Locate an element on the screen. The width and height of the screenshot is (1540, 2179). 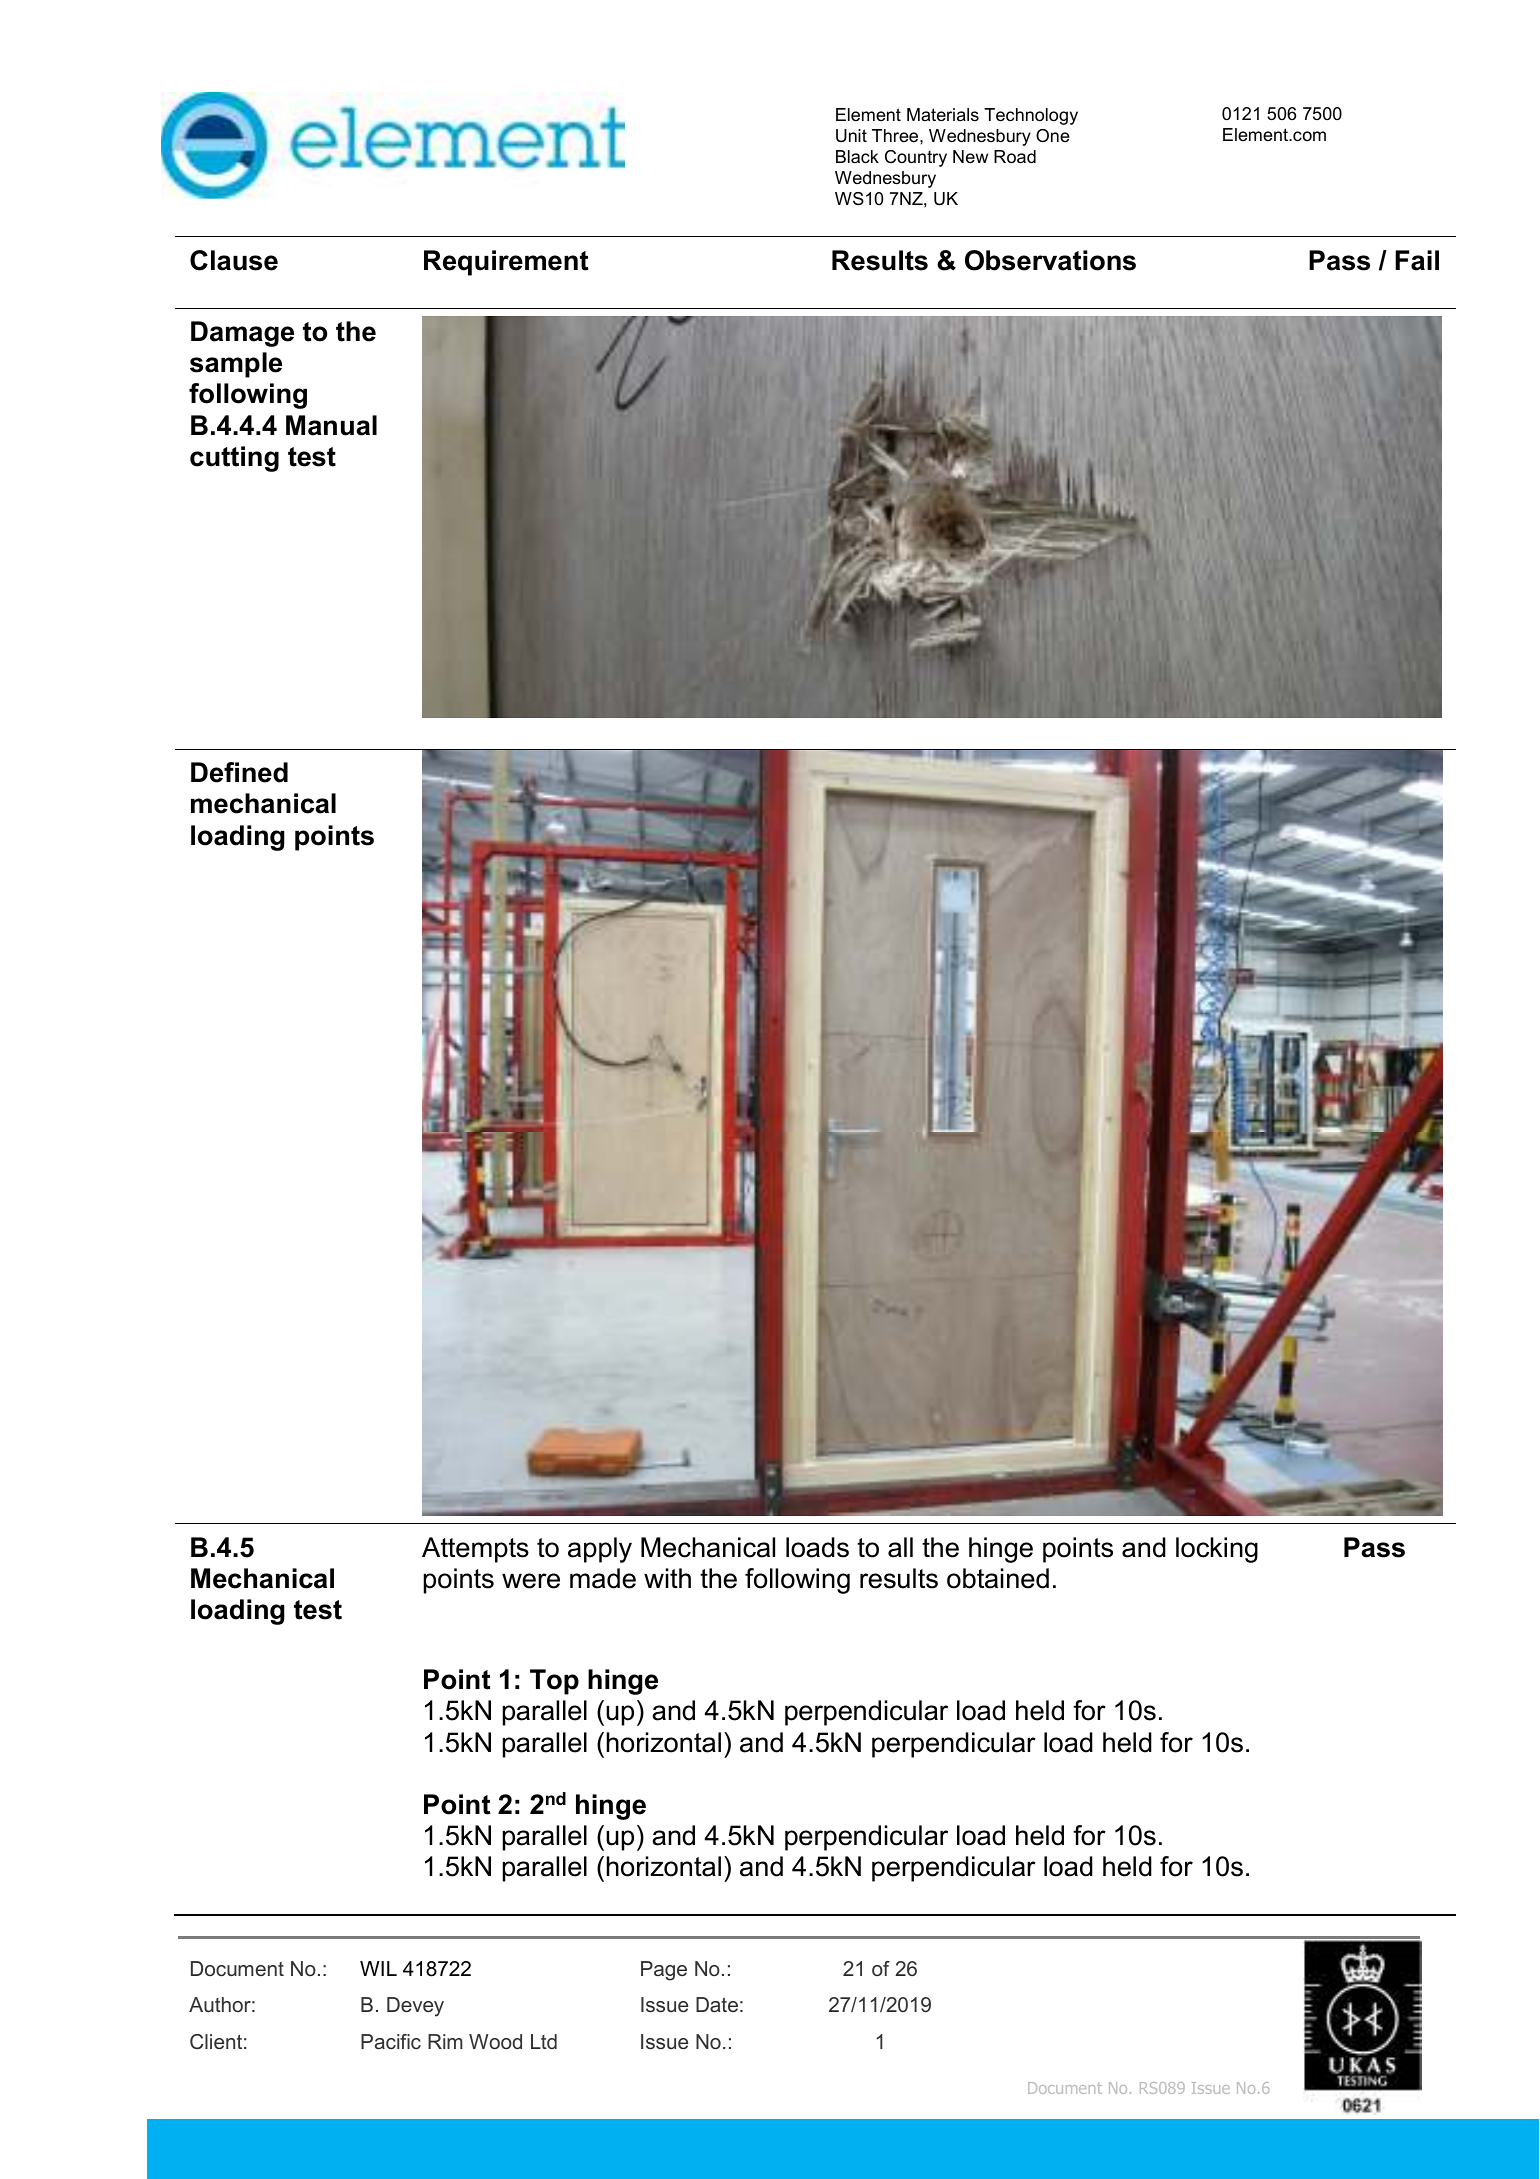
Page is located at coordinates (664, 1971).
